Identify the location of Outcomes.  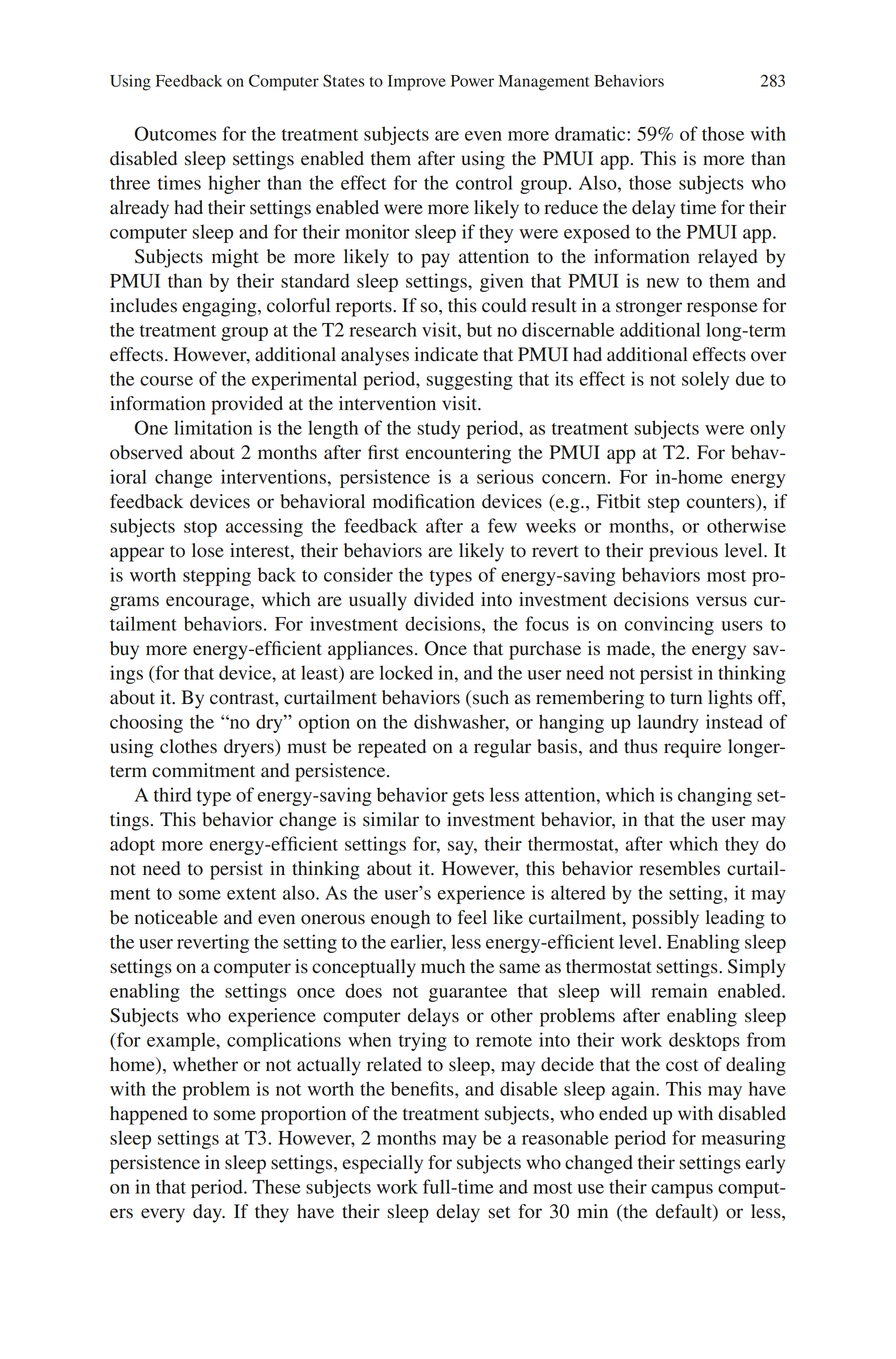
(175, 133).
